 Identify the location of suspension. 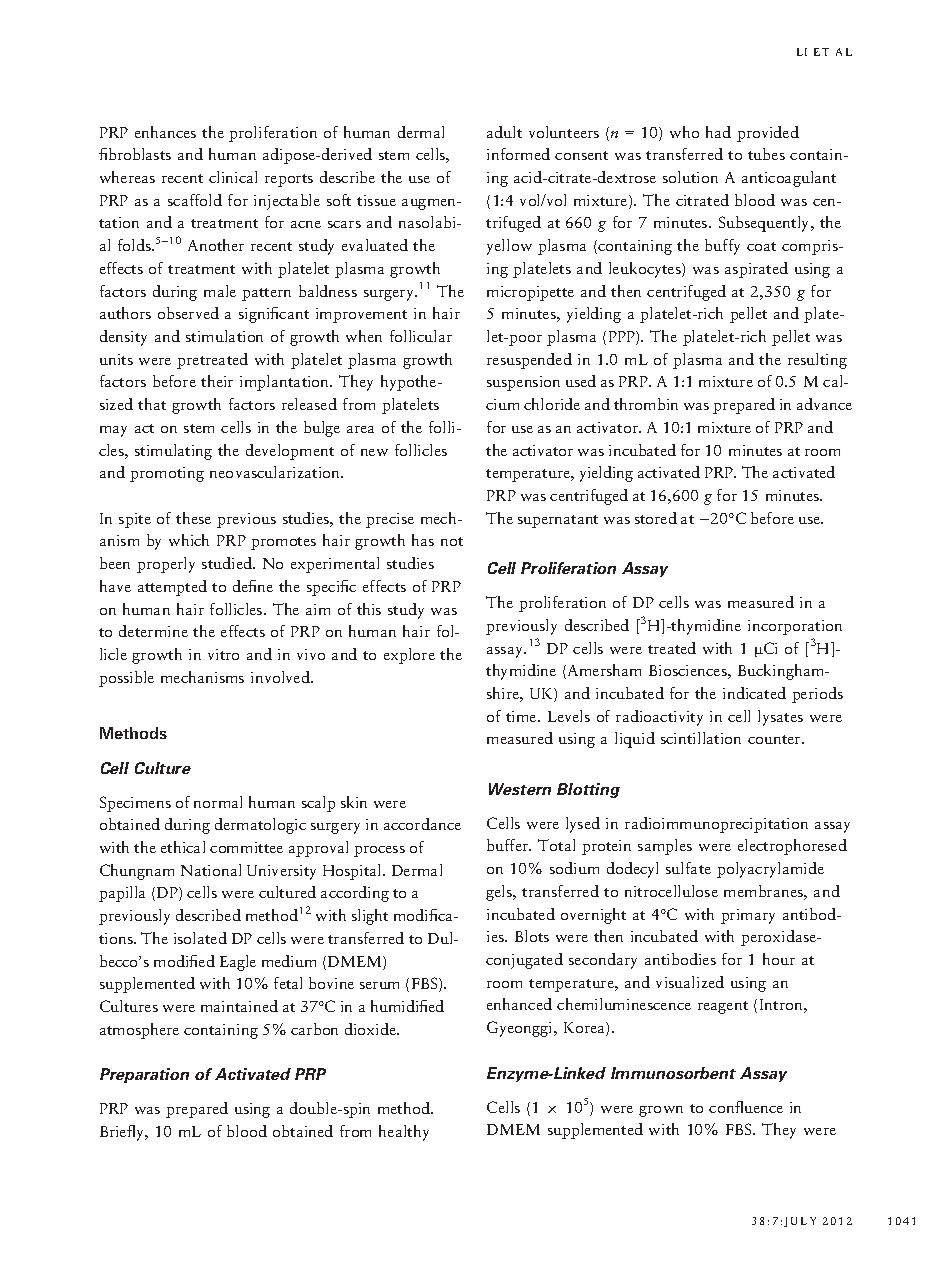
(523, 383).
